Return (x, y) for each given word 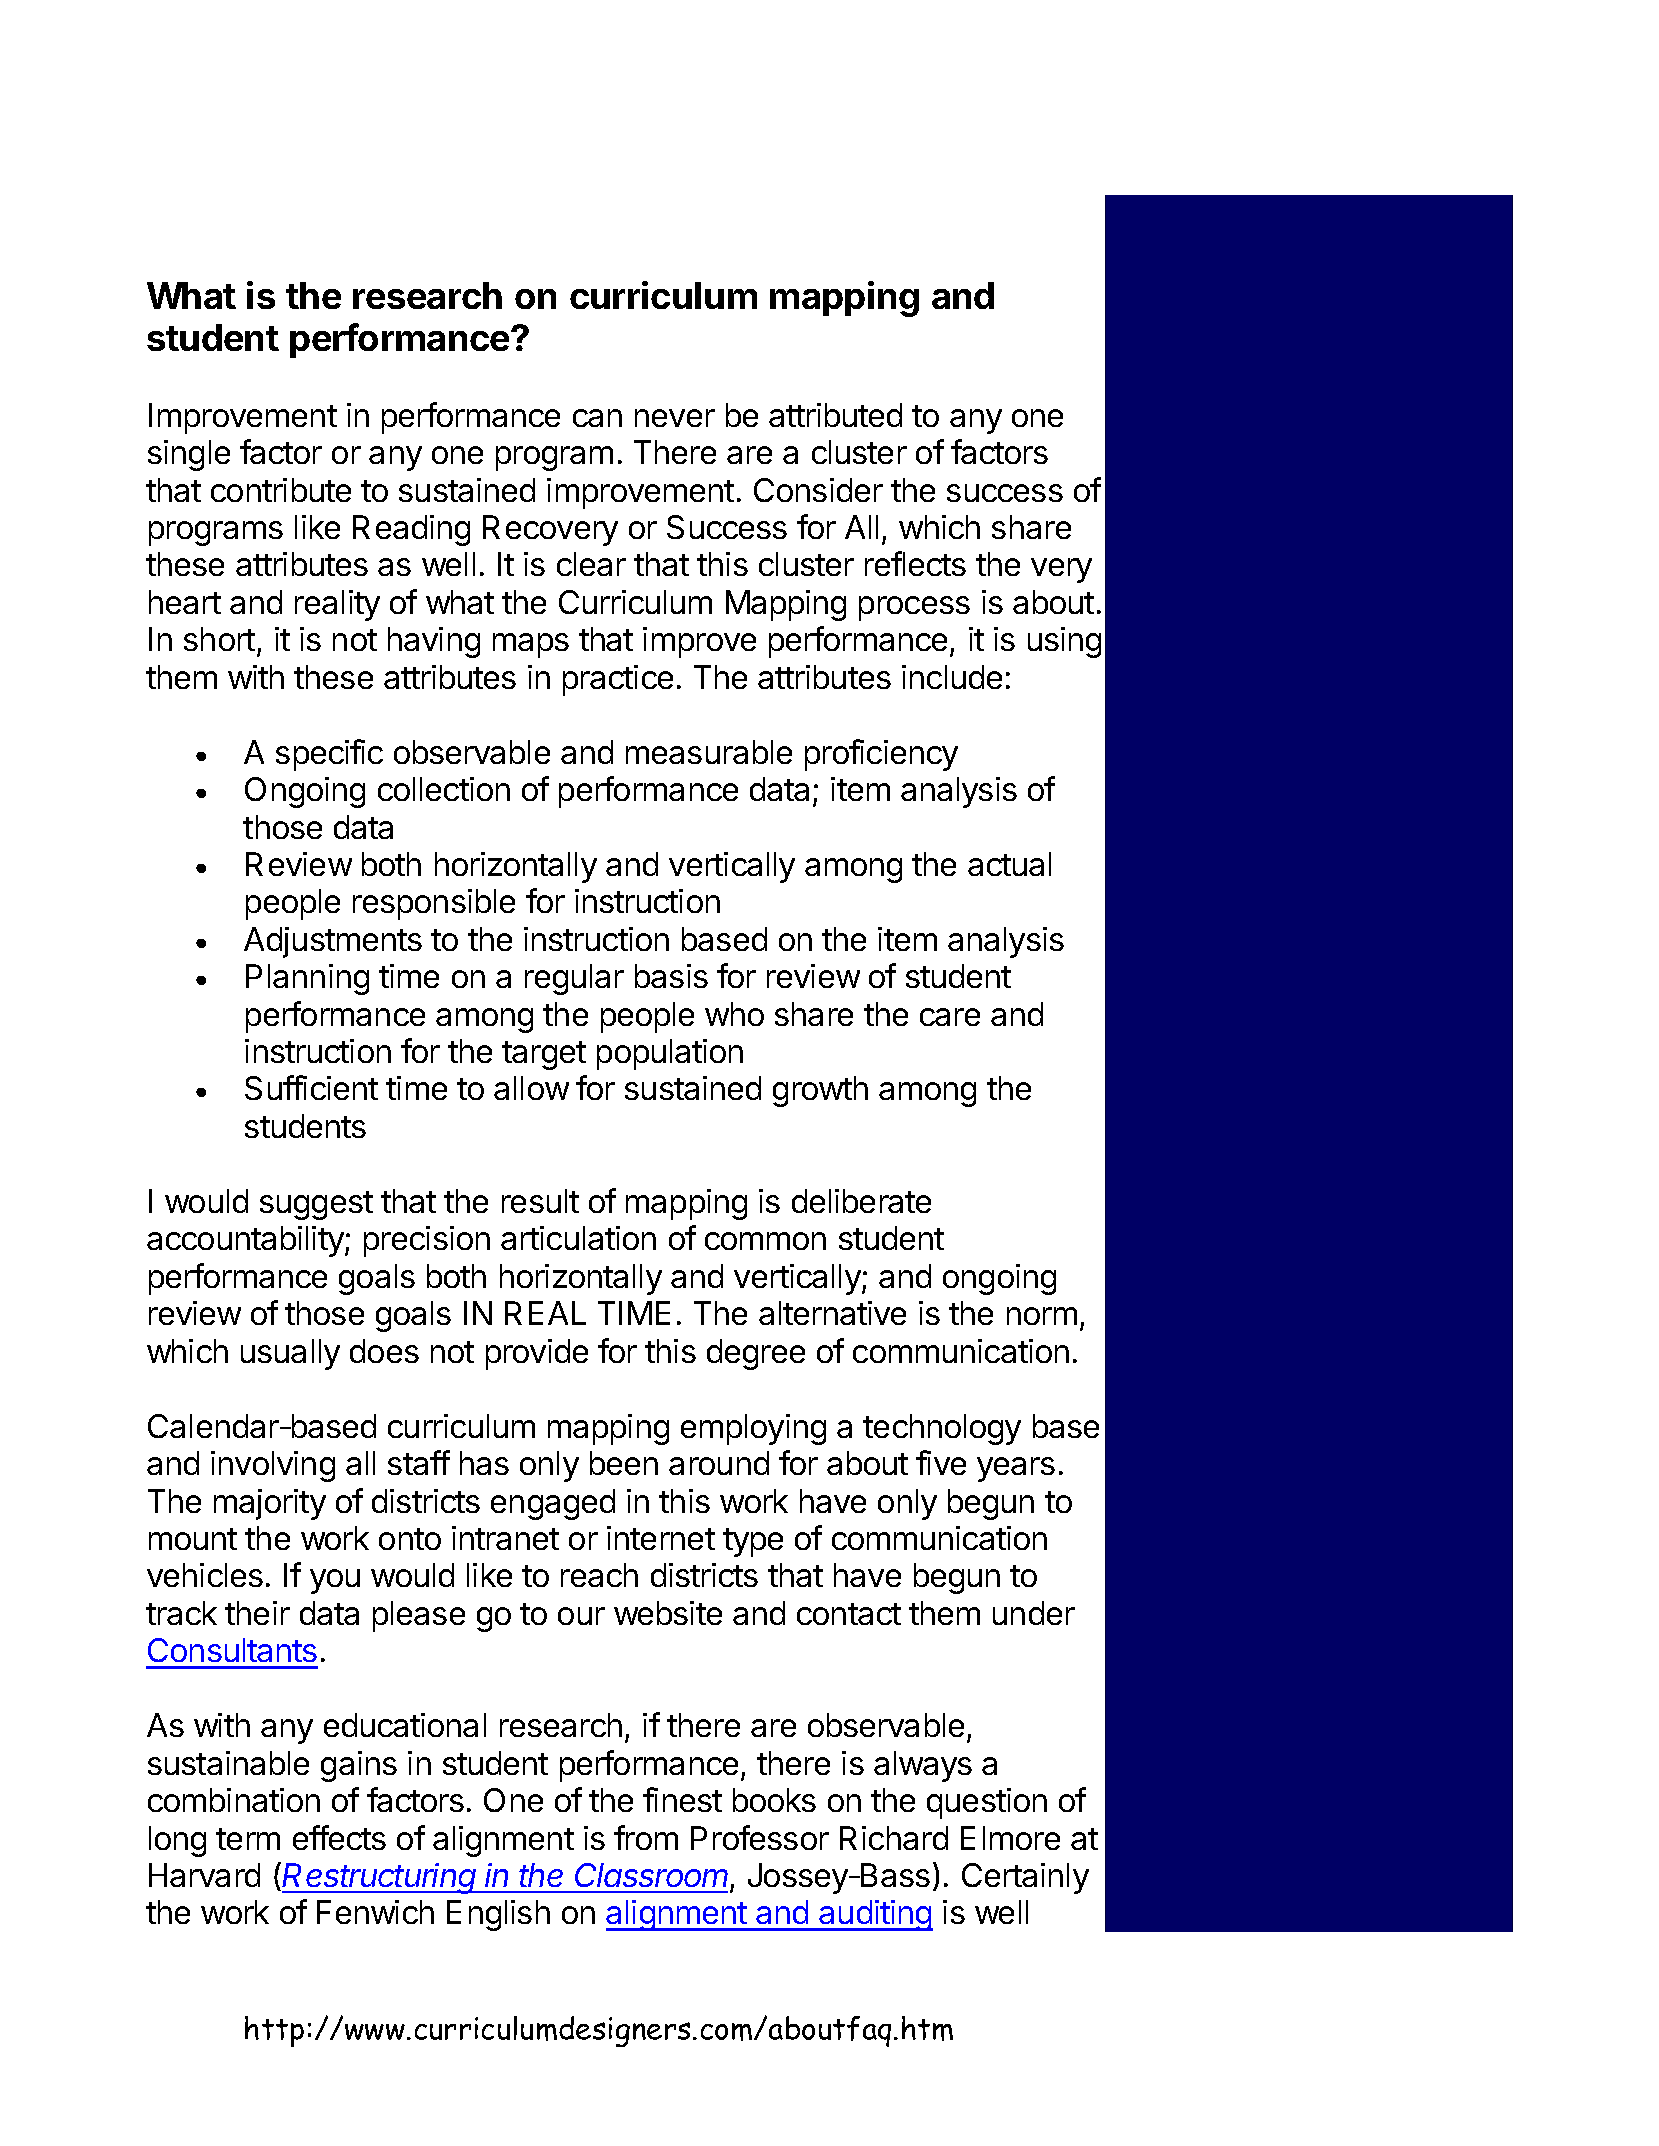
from (646, 1837)
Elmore (1010, 1838)
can (597, 418)
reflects (915, 563)
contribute (281, 490)
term (248, 1839)
